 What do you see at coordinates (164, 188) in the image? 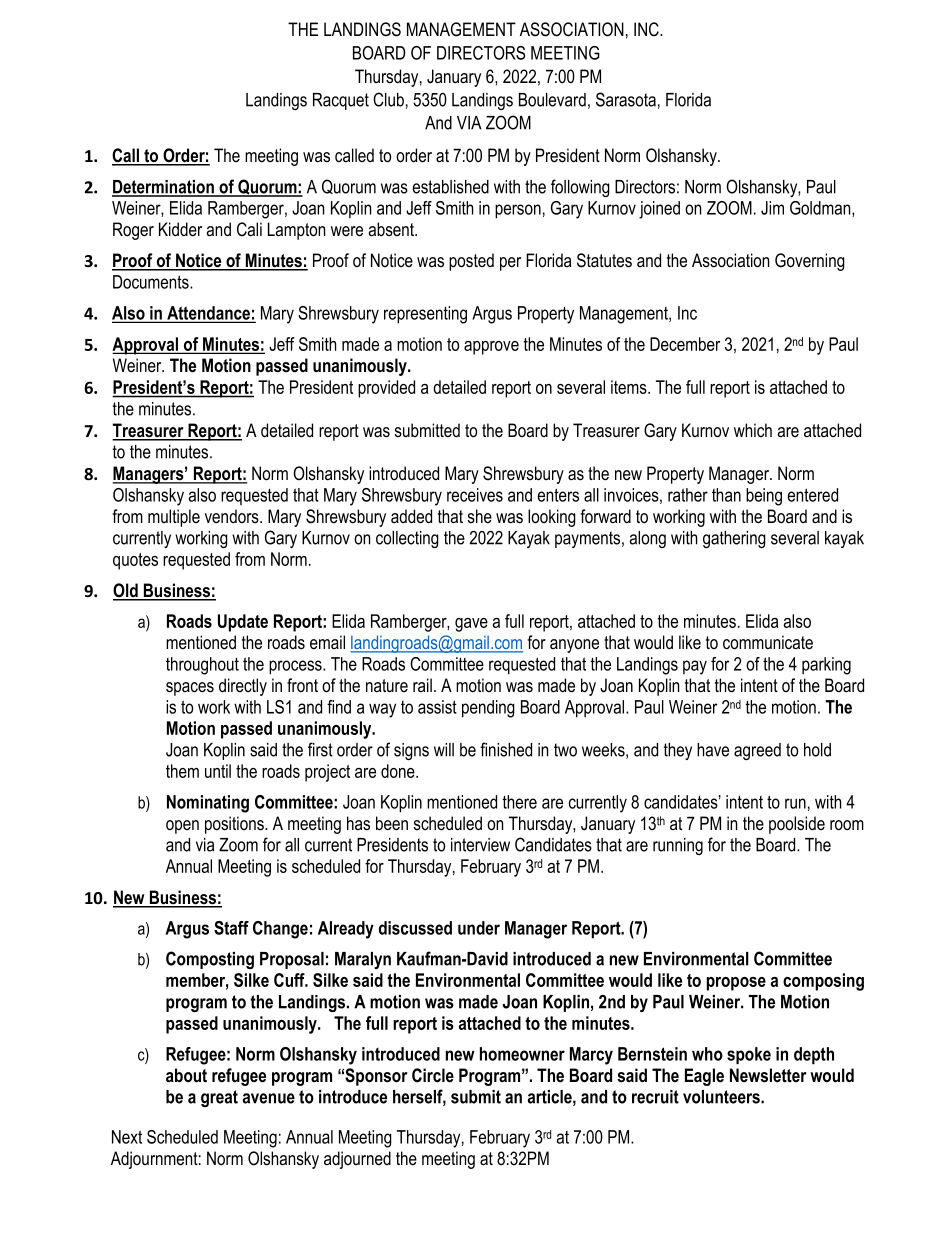
I see `Determination` at bounding box center [164, 188].
